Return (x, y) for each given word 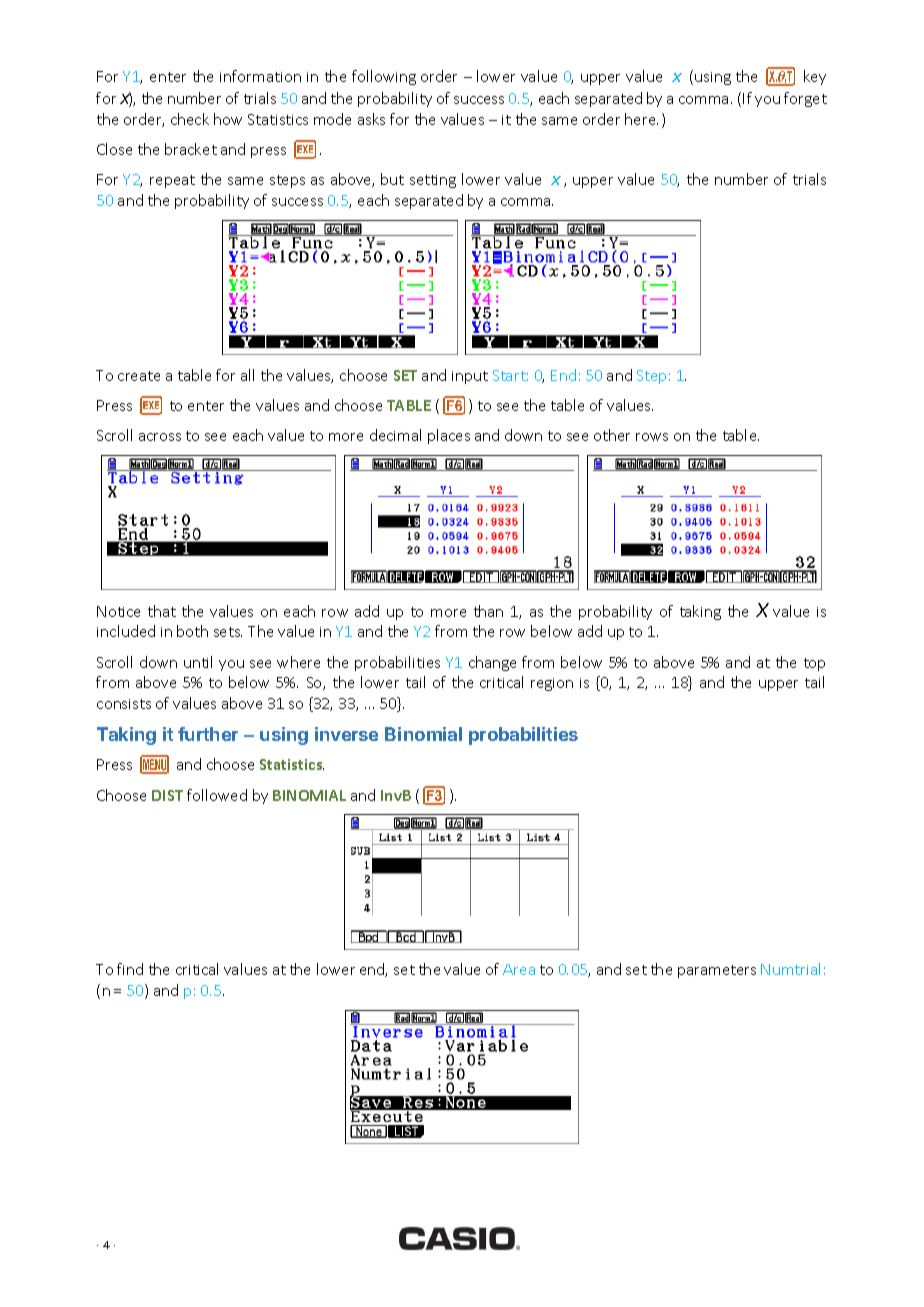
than (488, 611)
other (612, 435)
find (130, 969)
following (384, 77)
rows (652, 437)
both (192, 631)
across (160, 437)
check (190, 119)
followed (217, 795)
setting (433, 181)
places (449, 436)
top (814, 664)
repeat (172, 181)
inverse (346, 734)
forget (805, 99)
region (552, 684)
